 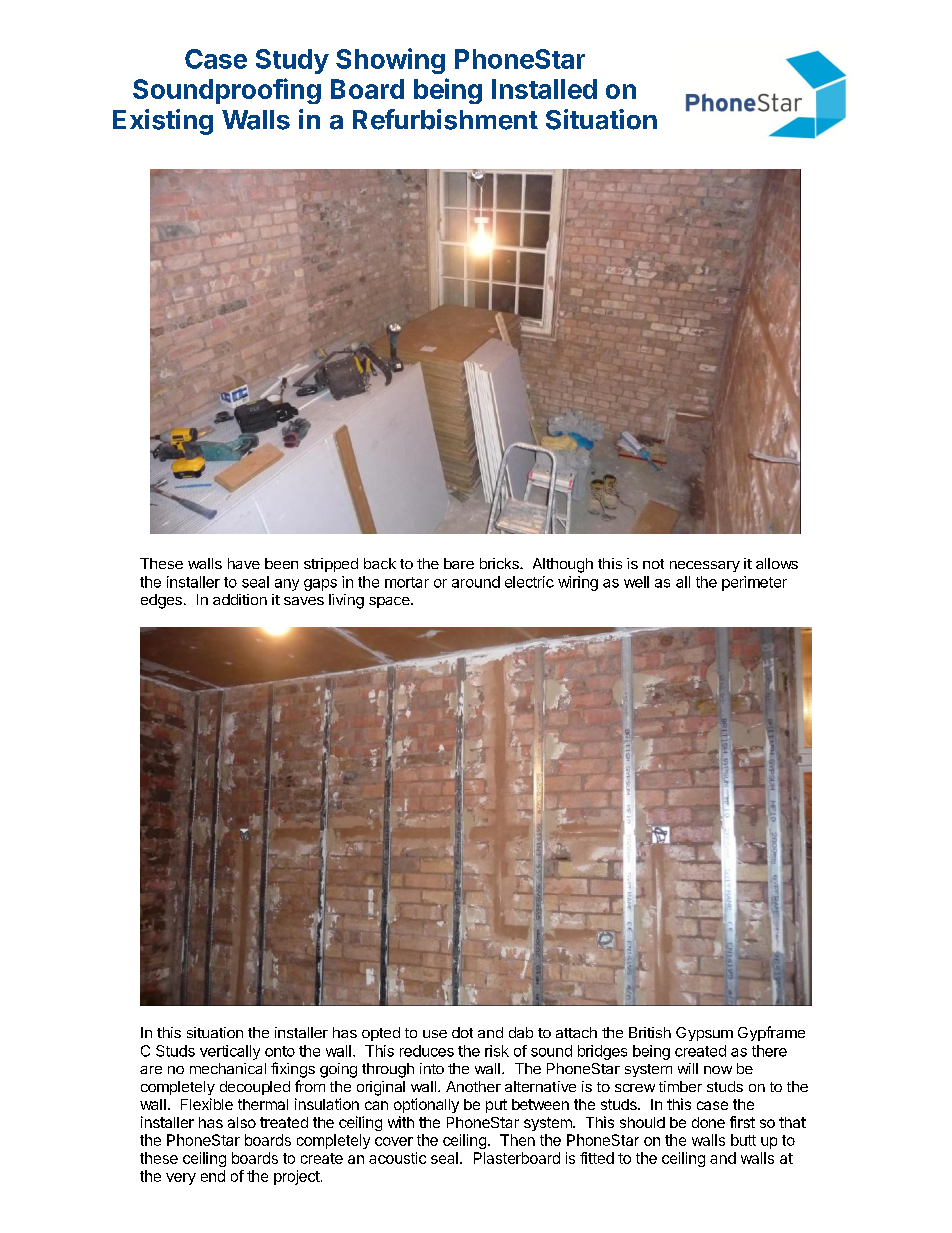 What do you see at coordinates (459, 563) in the page?
I see `bare` at bounding box center [459, 563].
